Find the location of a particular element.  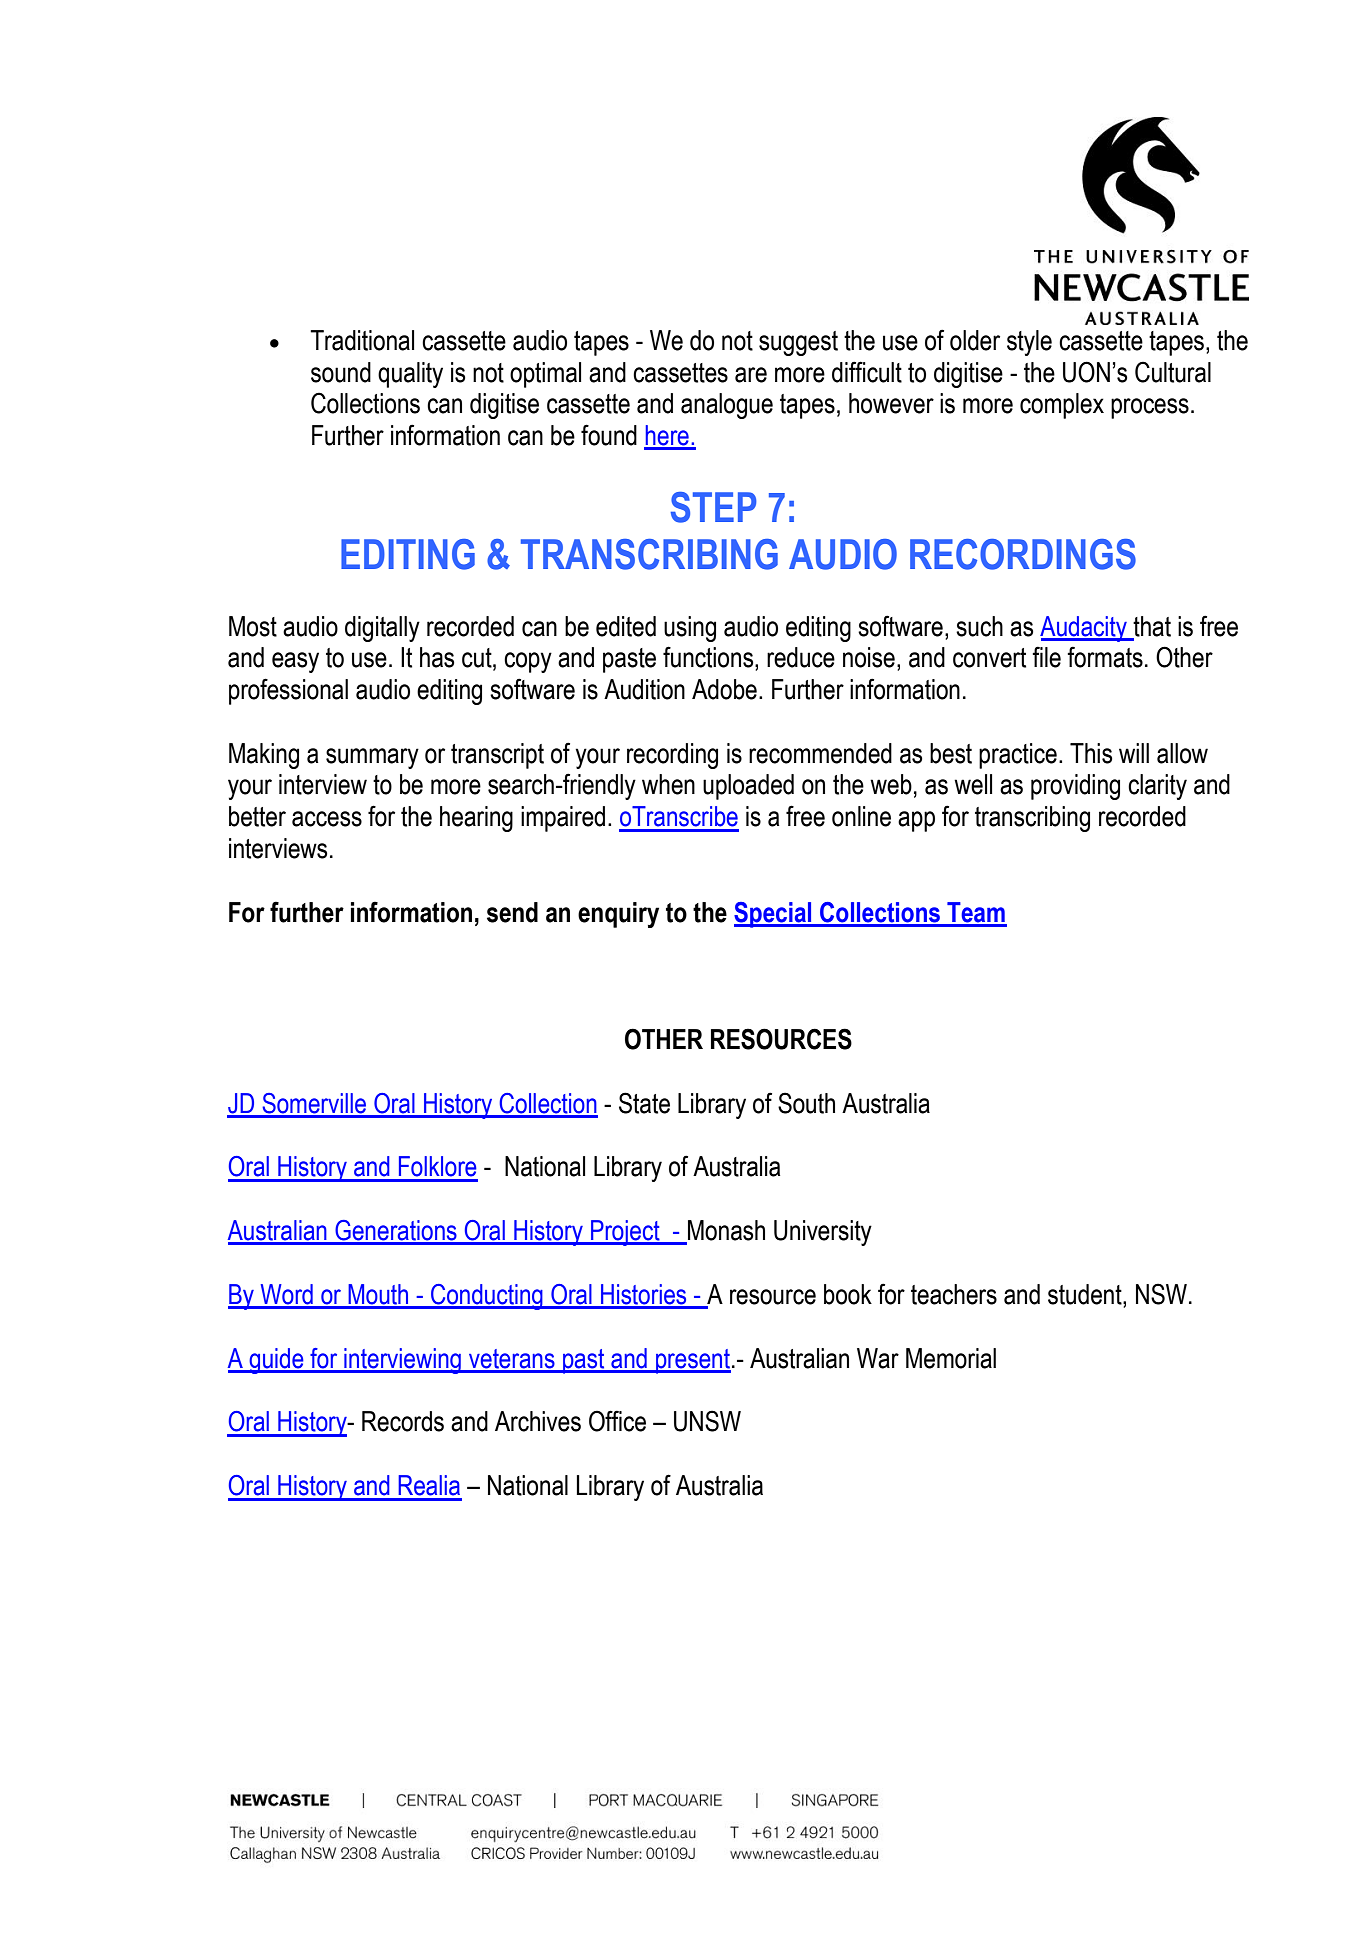

guide is located at coordinates (276, 1361).
